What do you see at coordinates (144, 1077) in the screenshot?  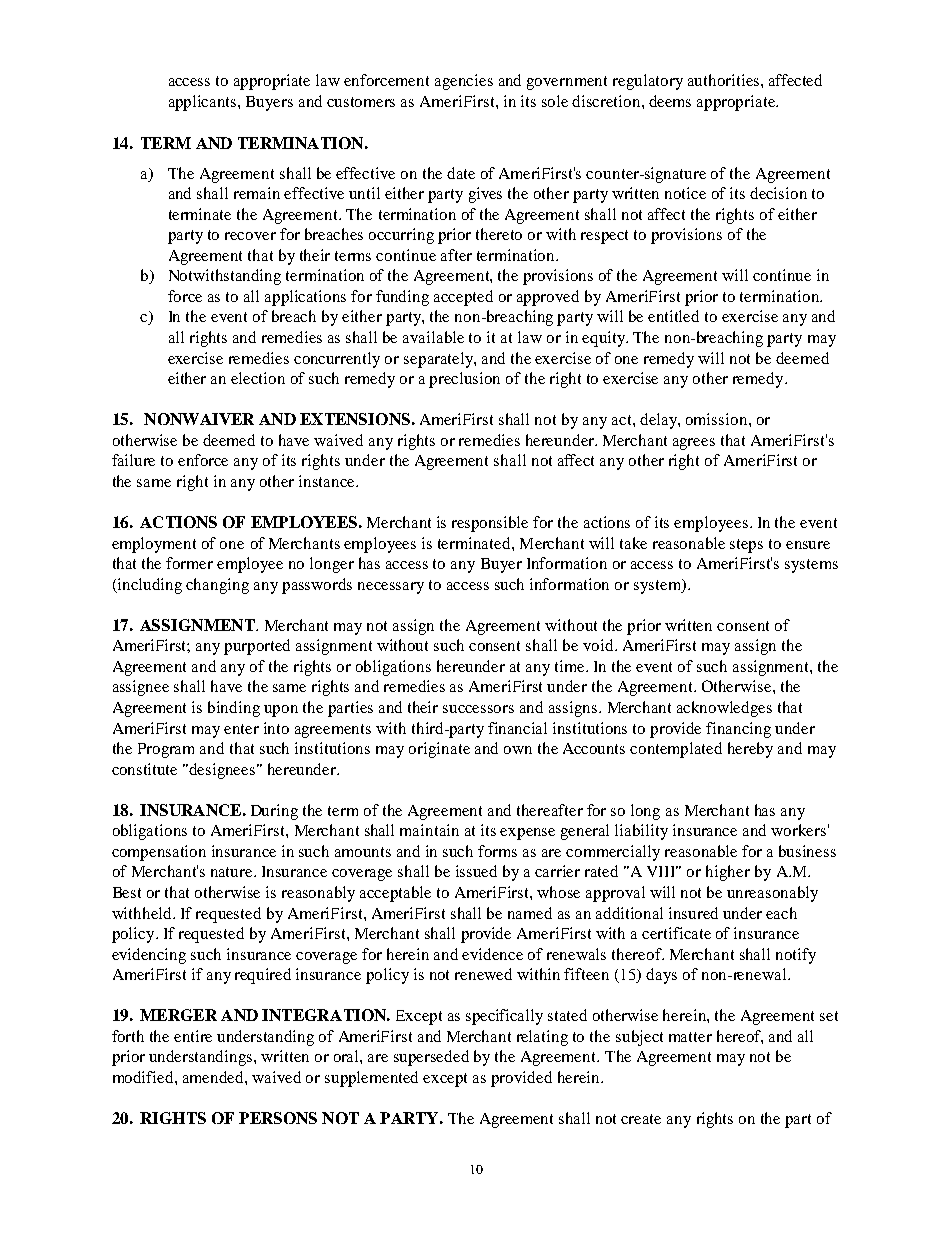 I see `modified` at bounding box center [144, 1077].
